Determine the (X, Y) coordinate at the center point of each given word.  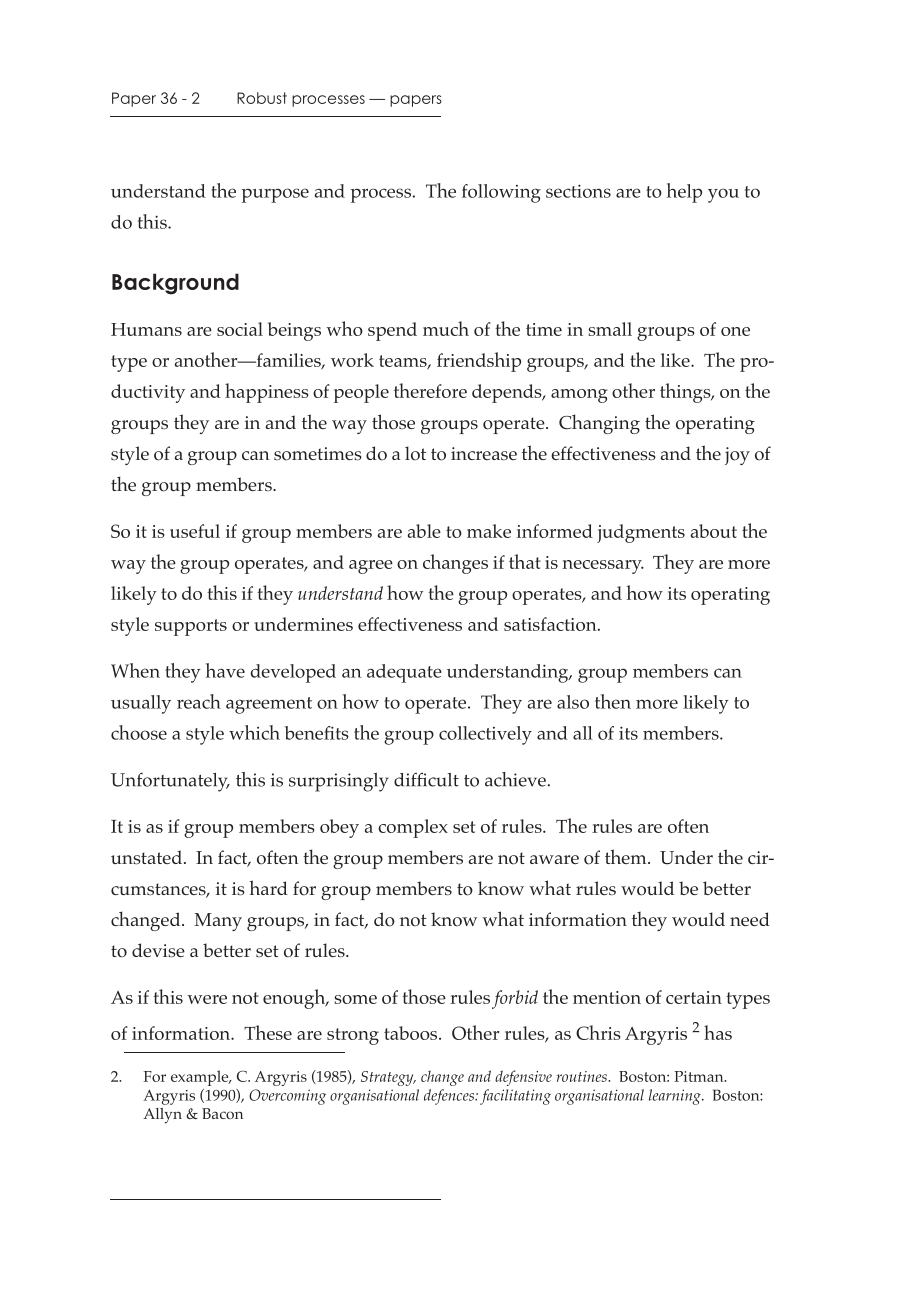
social (240, 329)
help (684, 193)
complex (413, 828)
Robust (262, 98)
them (627, 856)
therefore (430, 390)
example (201, 1078)
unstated (146, 857)
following (501, 193)
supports (191, 627)
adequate (404, 673)
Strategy (388, 1078)
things (686, 393)
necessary (603, 567)
